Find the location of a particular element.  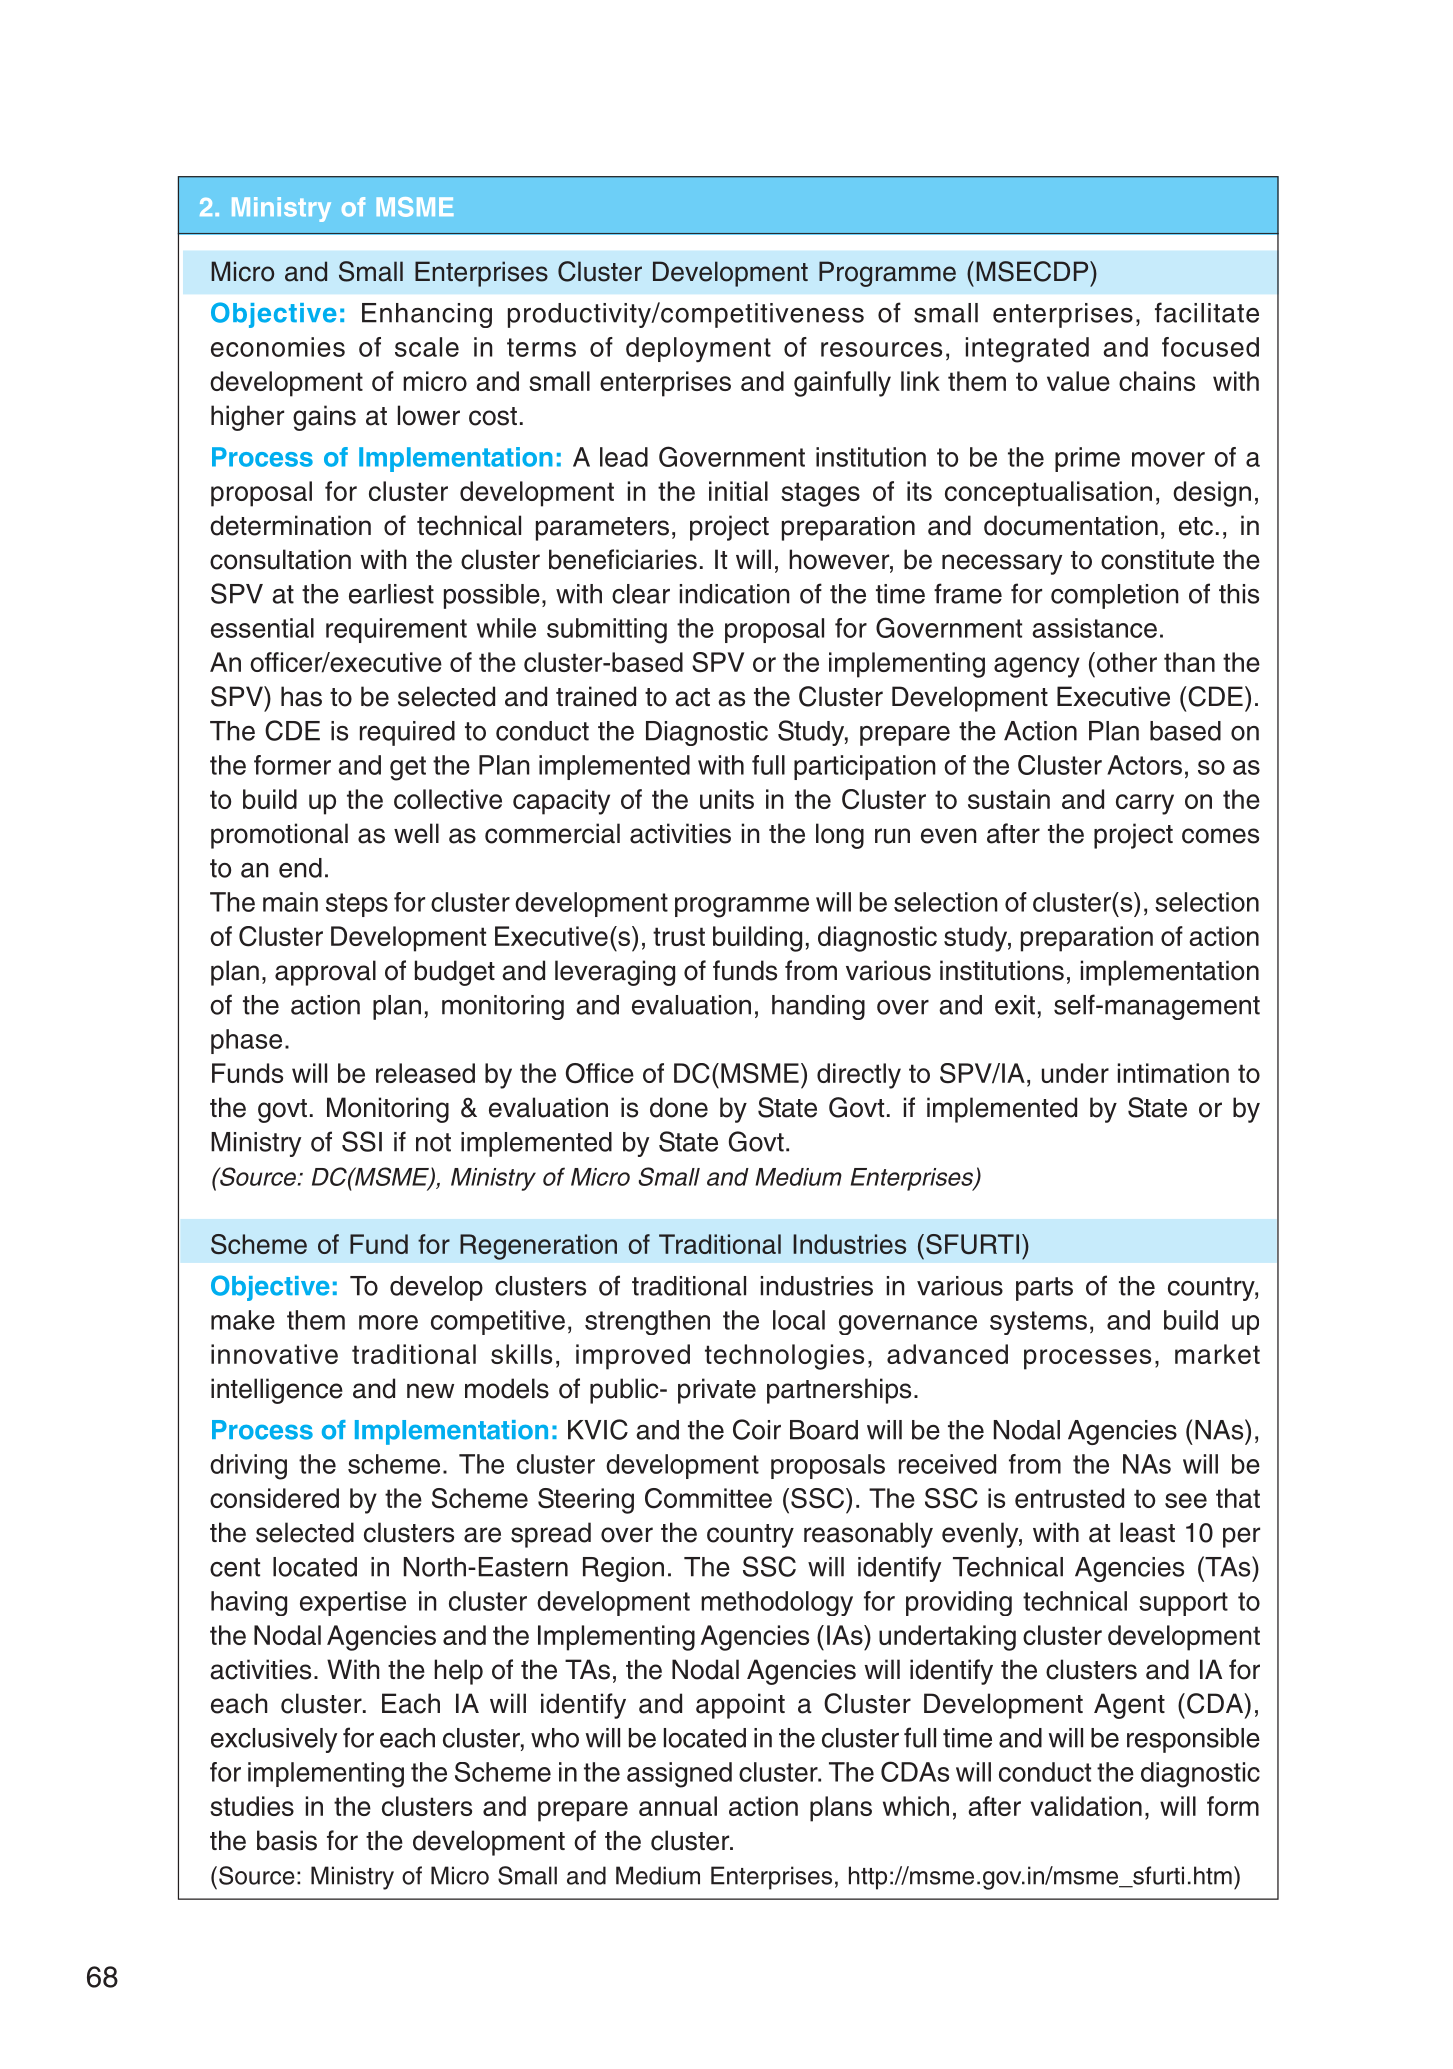

released is located at coordinates (425, 1073).
